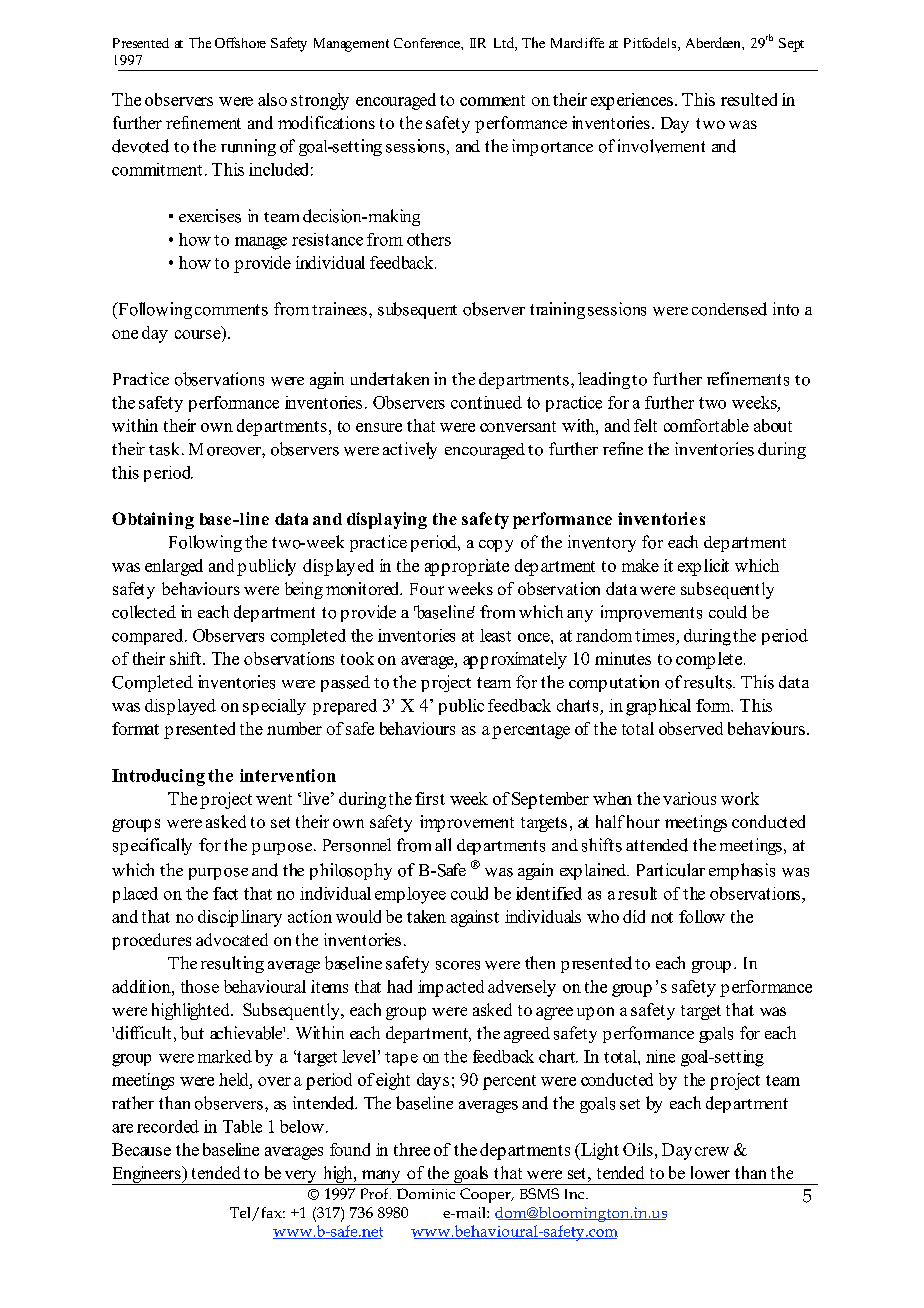  What do you see at coordinates (742, 871) in the screenshot?
I see `emphasis` at bounding box center [742, 871].
